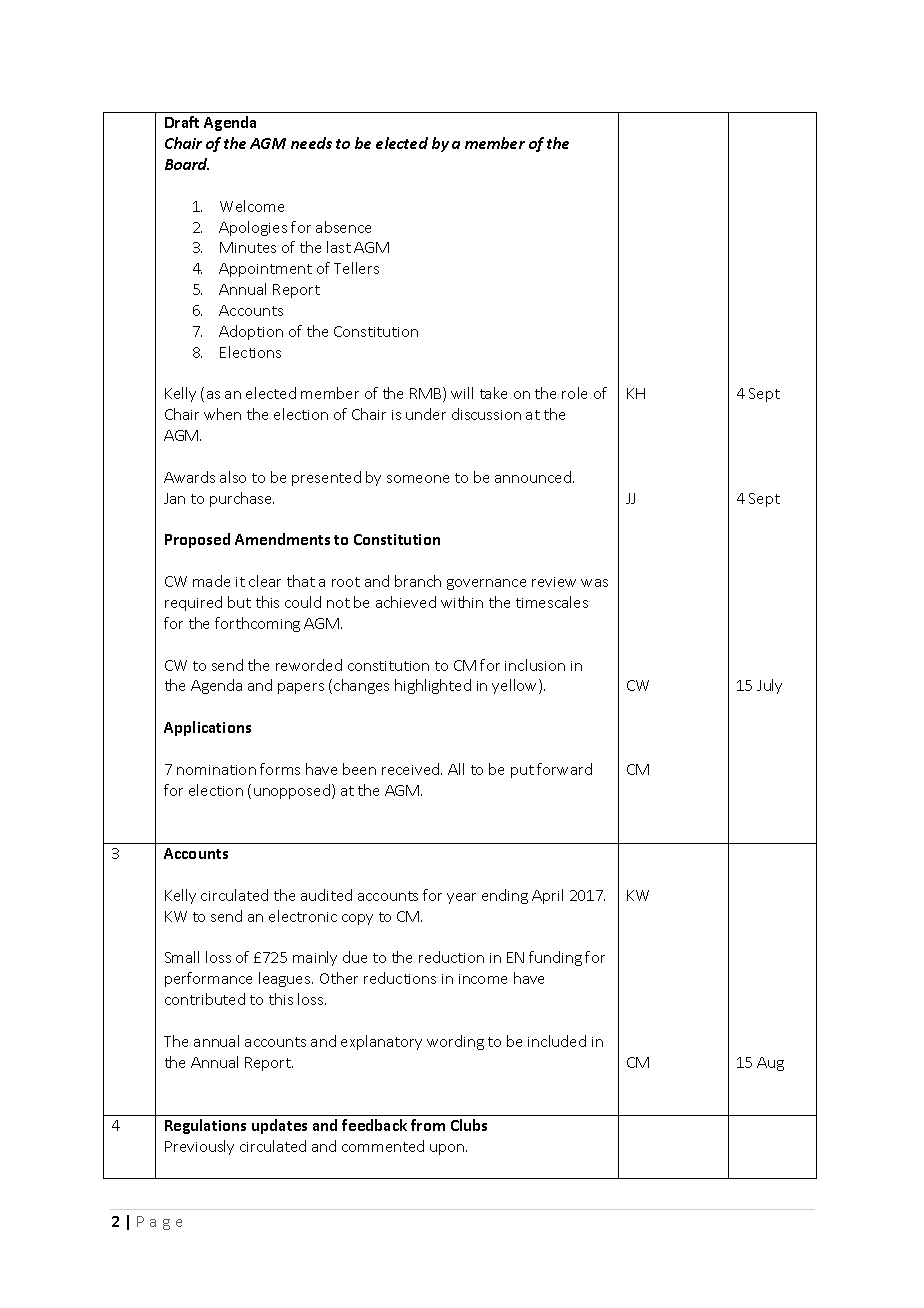  Describe the element at coordinates (343, 227) in the document. I see `absence` at that location.
